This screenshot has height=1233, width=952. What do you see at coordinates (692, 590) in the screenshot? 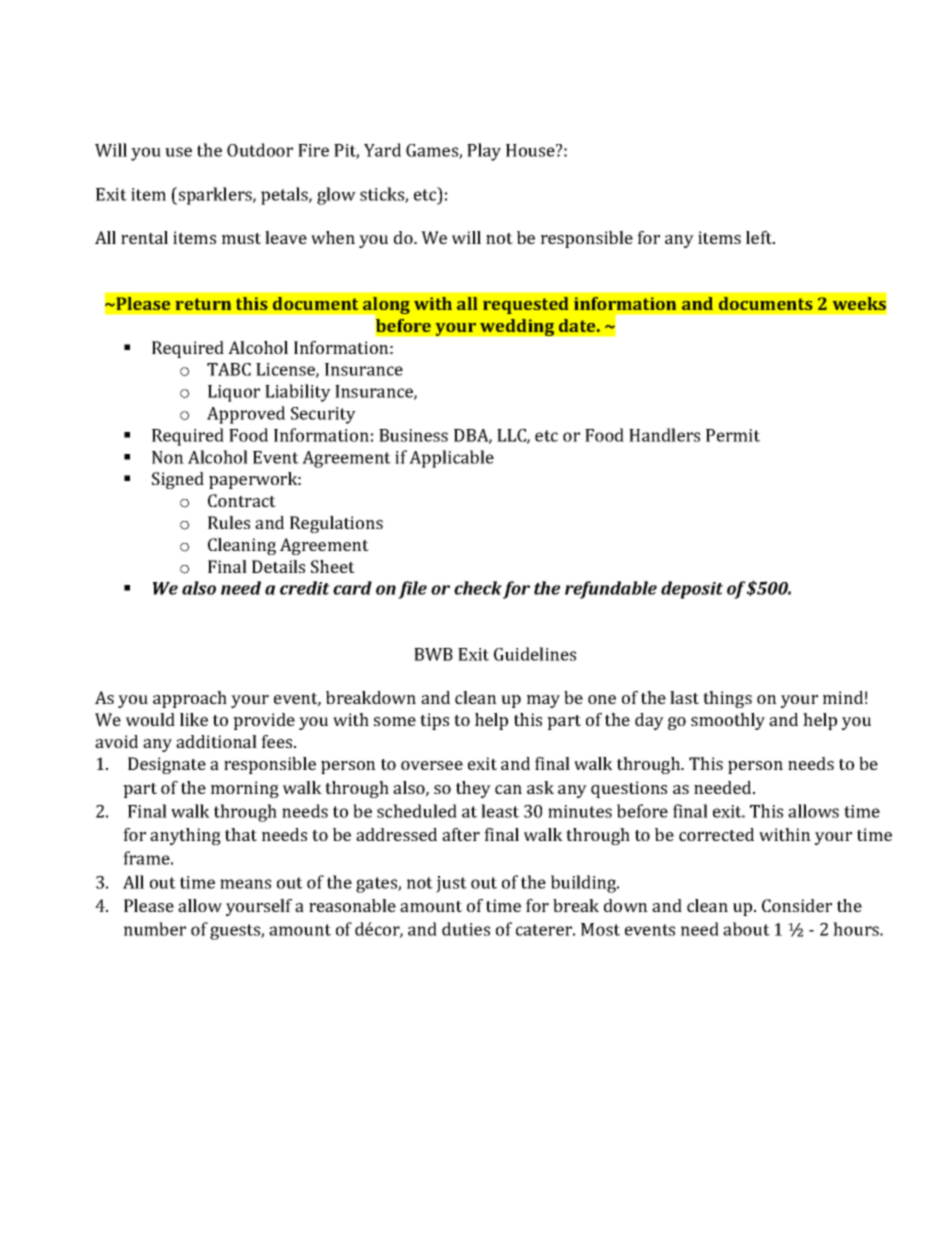
I see `deposit` at bounding box center [692, 590].
